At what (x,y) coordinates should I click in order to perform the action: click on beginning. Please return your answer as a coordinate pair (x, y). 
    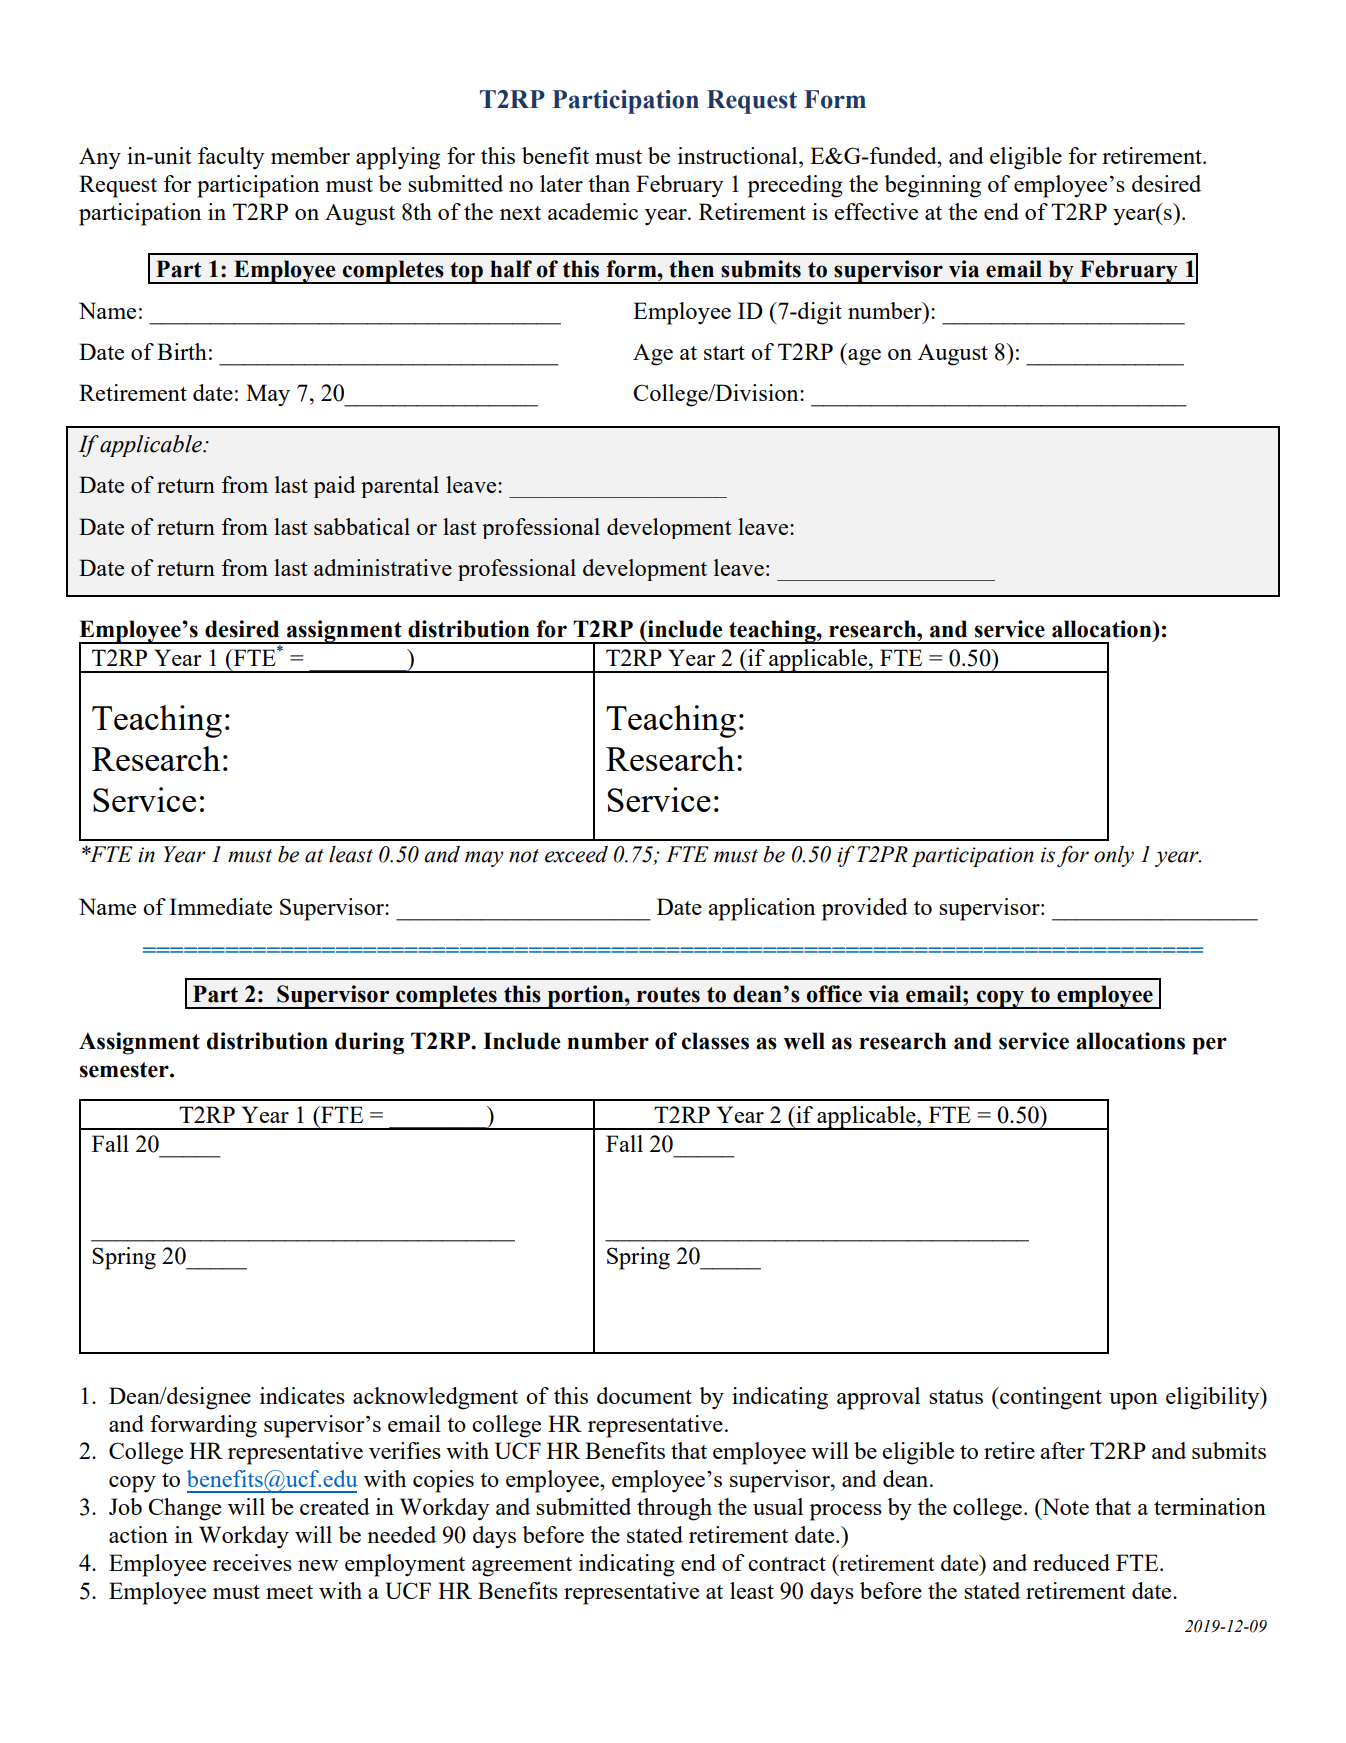
    Looking at the image, I should click on (932, 186).
